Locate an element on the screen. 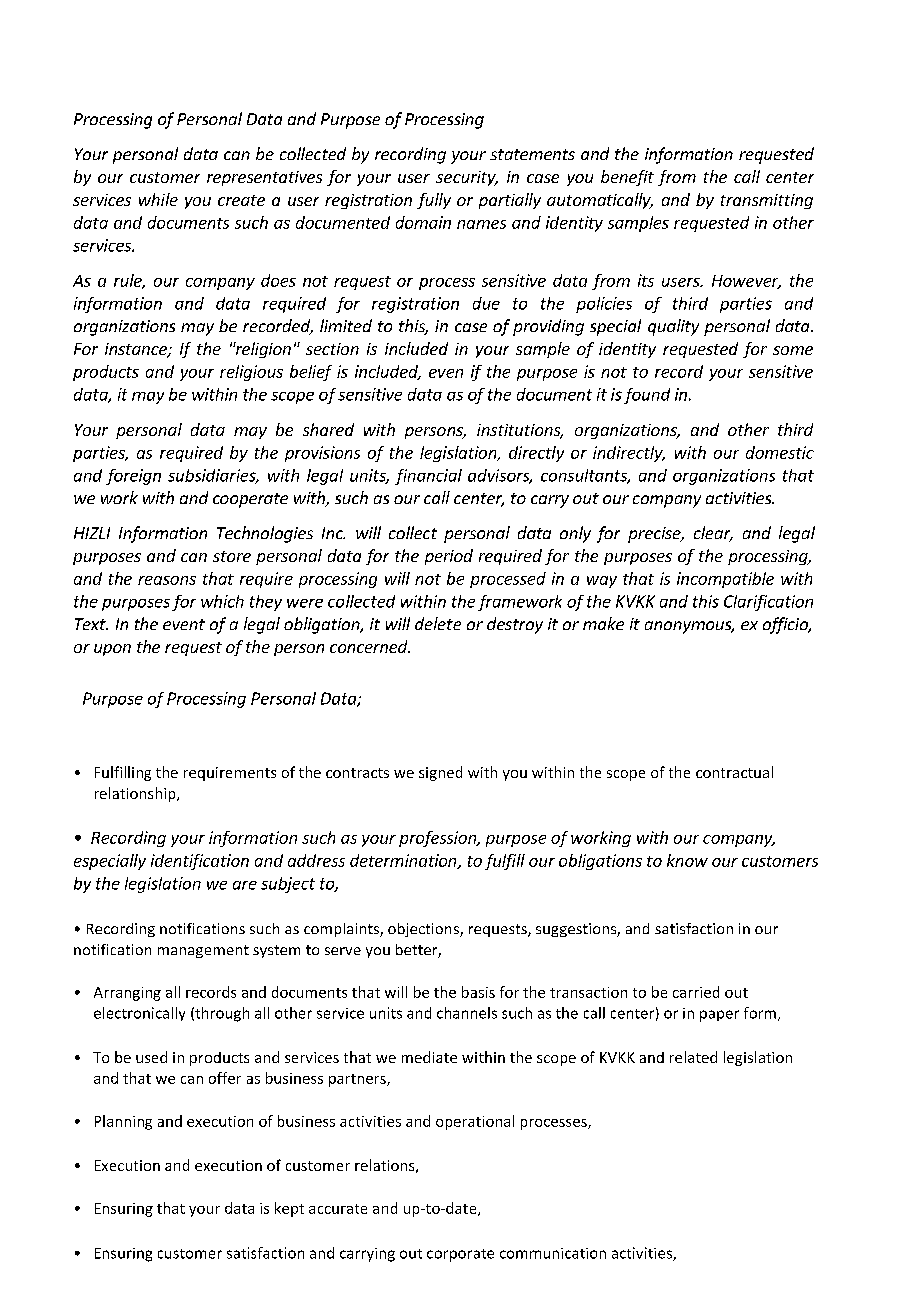 This screenshot has width=924, height=1308. financial is located at coordinates (428, 477).
